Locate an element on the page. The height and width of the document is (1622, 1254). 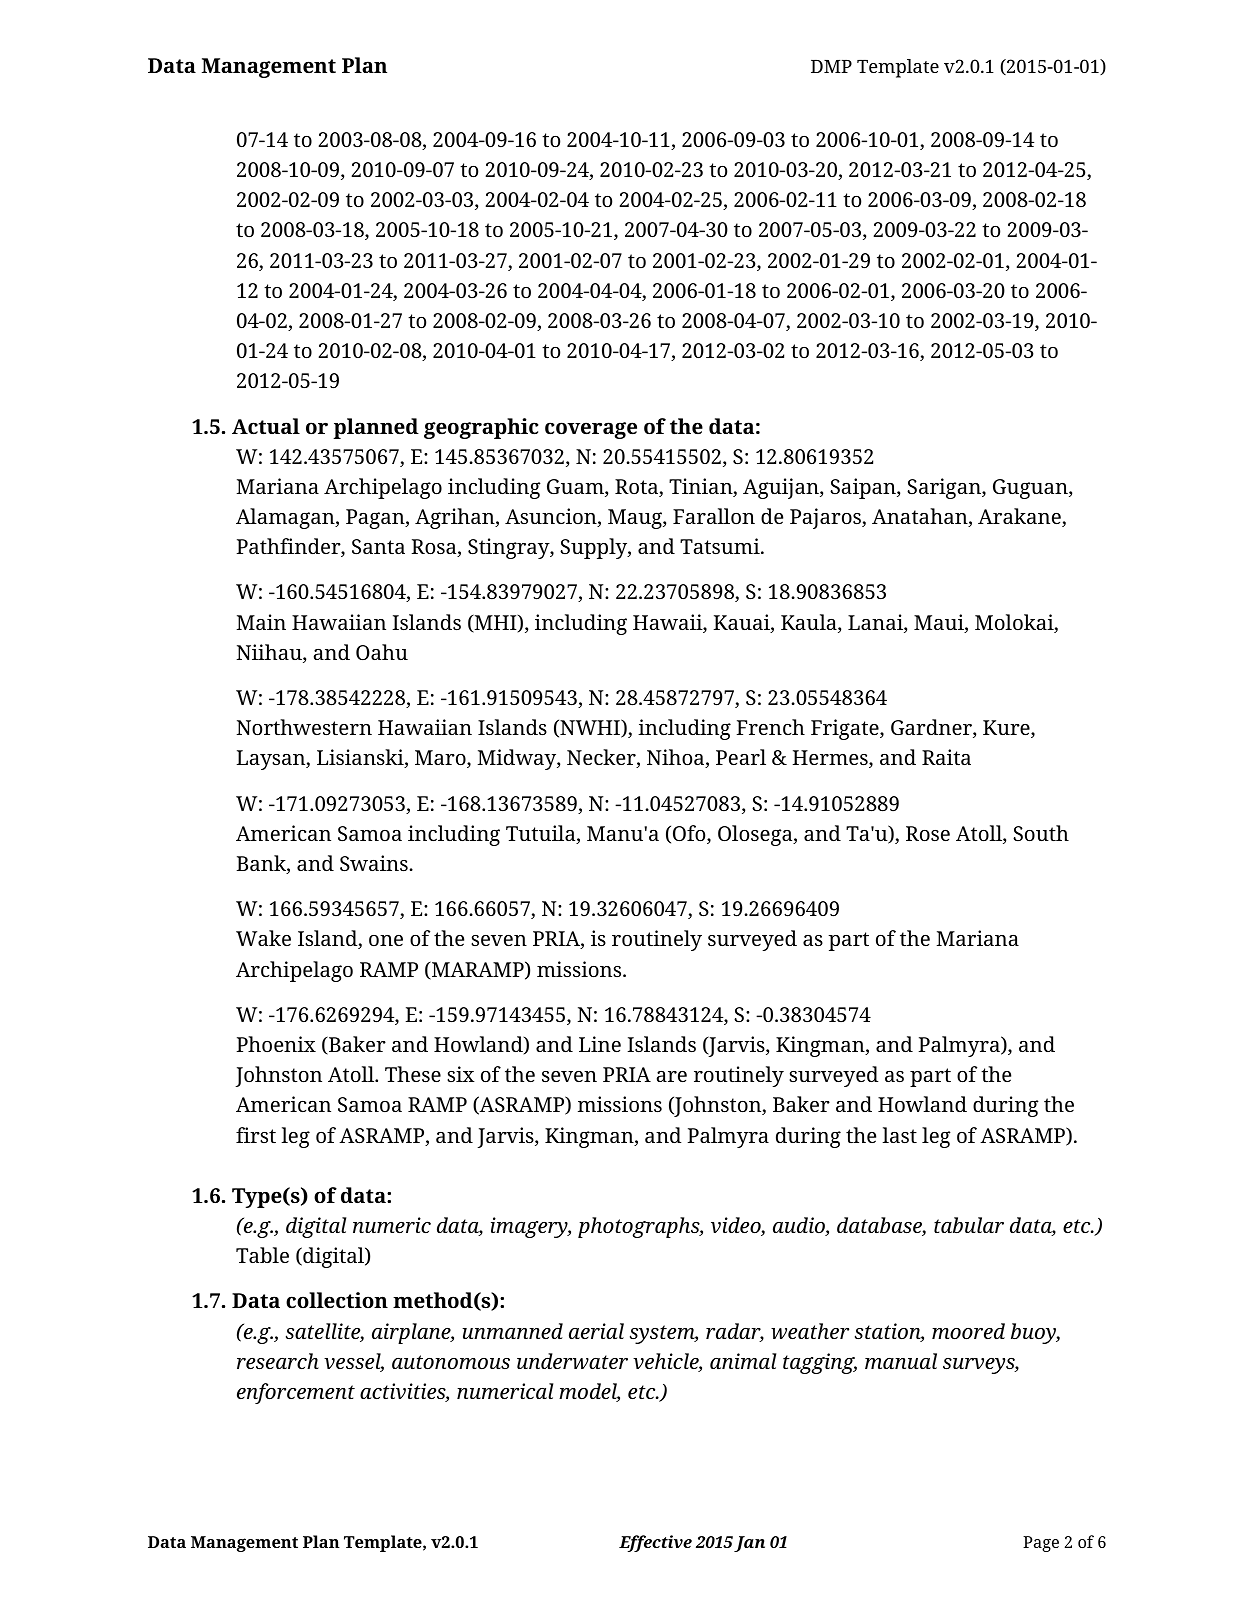
Northwestern is located at coordinates (304, 727).
